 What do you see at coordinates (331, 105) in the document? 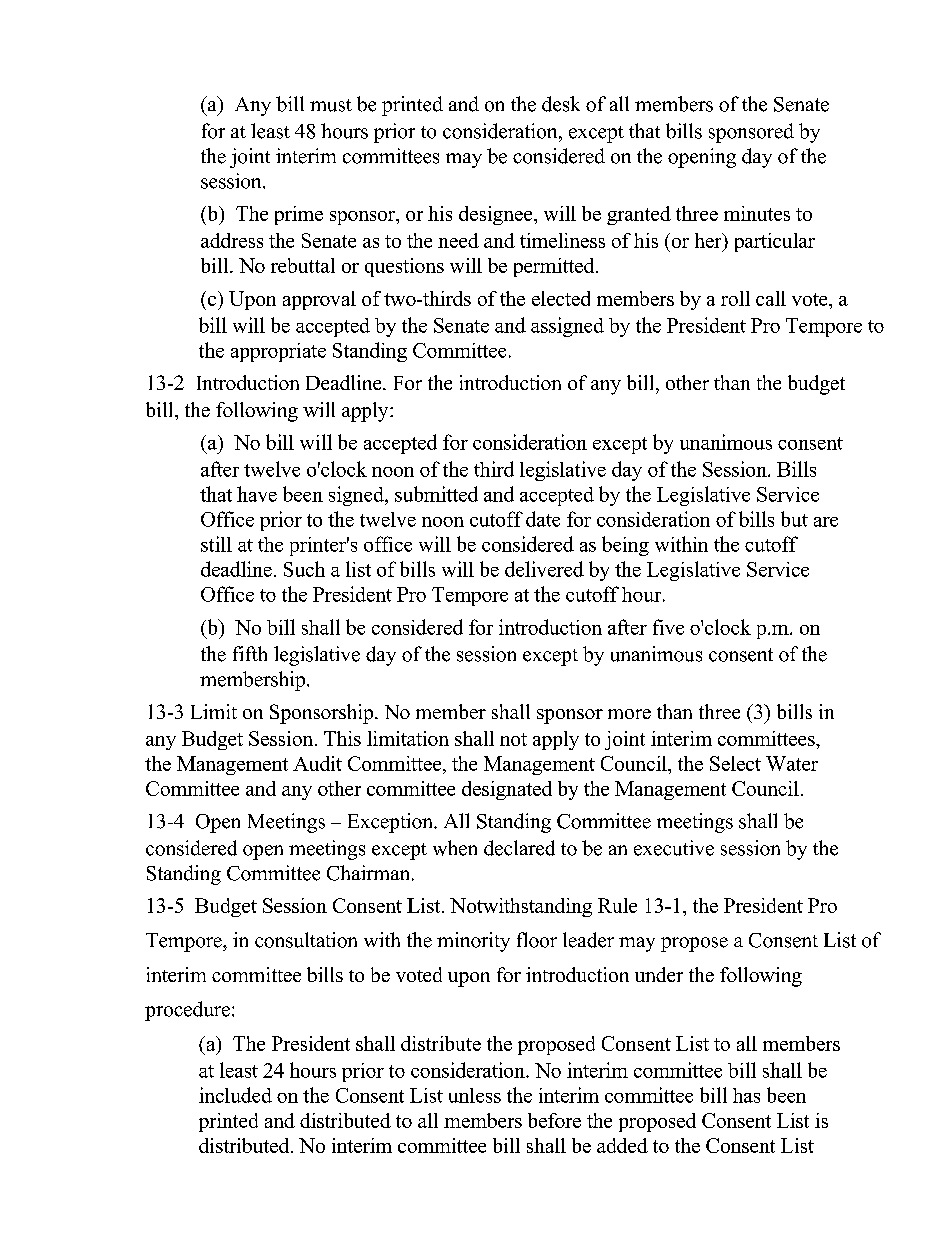
I see `must` at bounding box center [331, 105].
